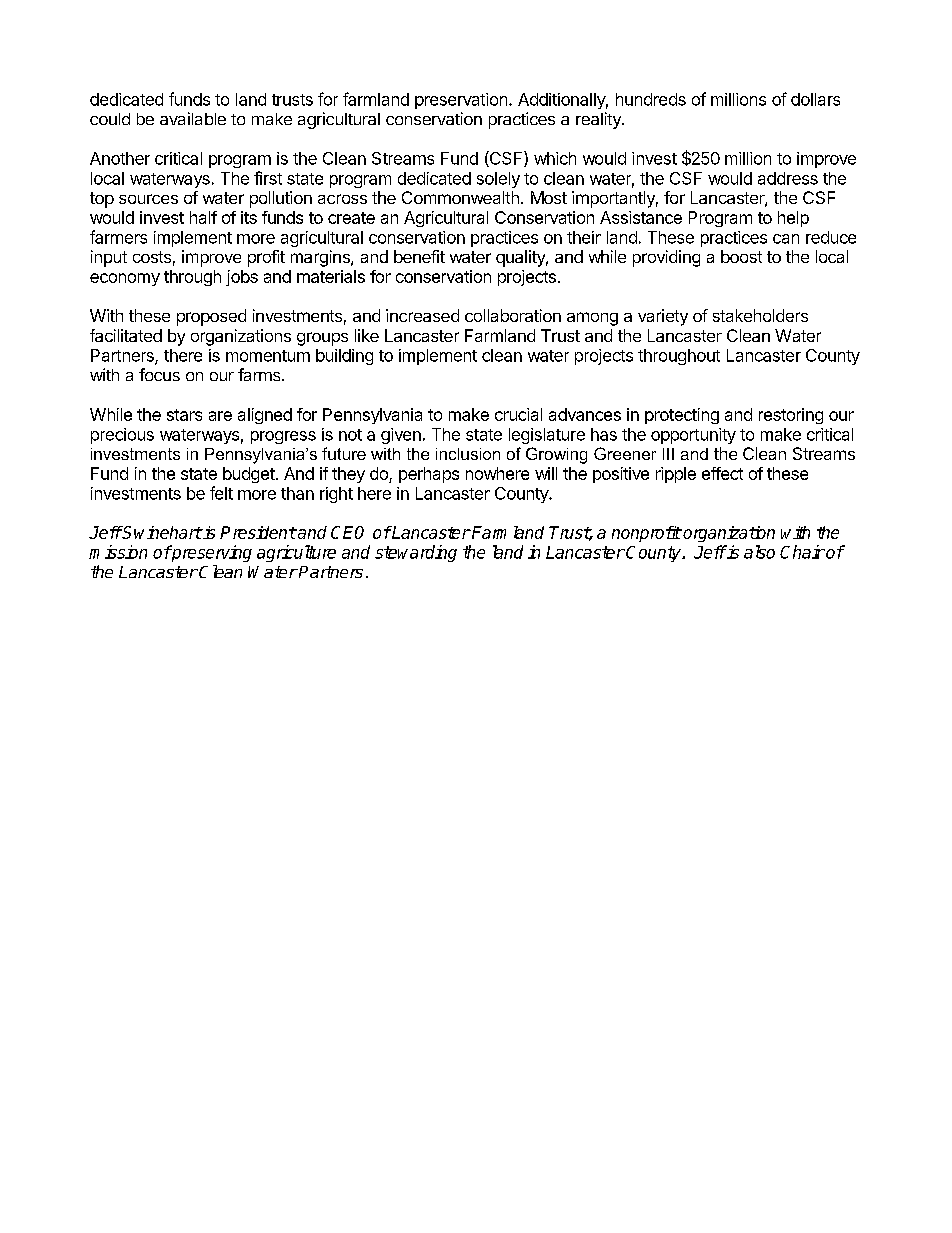 Image resolution: width=952 pixels, height=1233 pixels. I want to click on given, so click(401, 436).
